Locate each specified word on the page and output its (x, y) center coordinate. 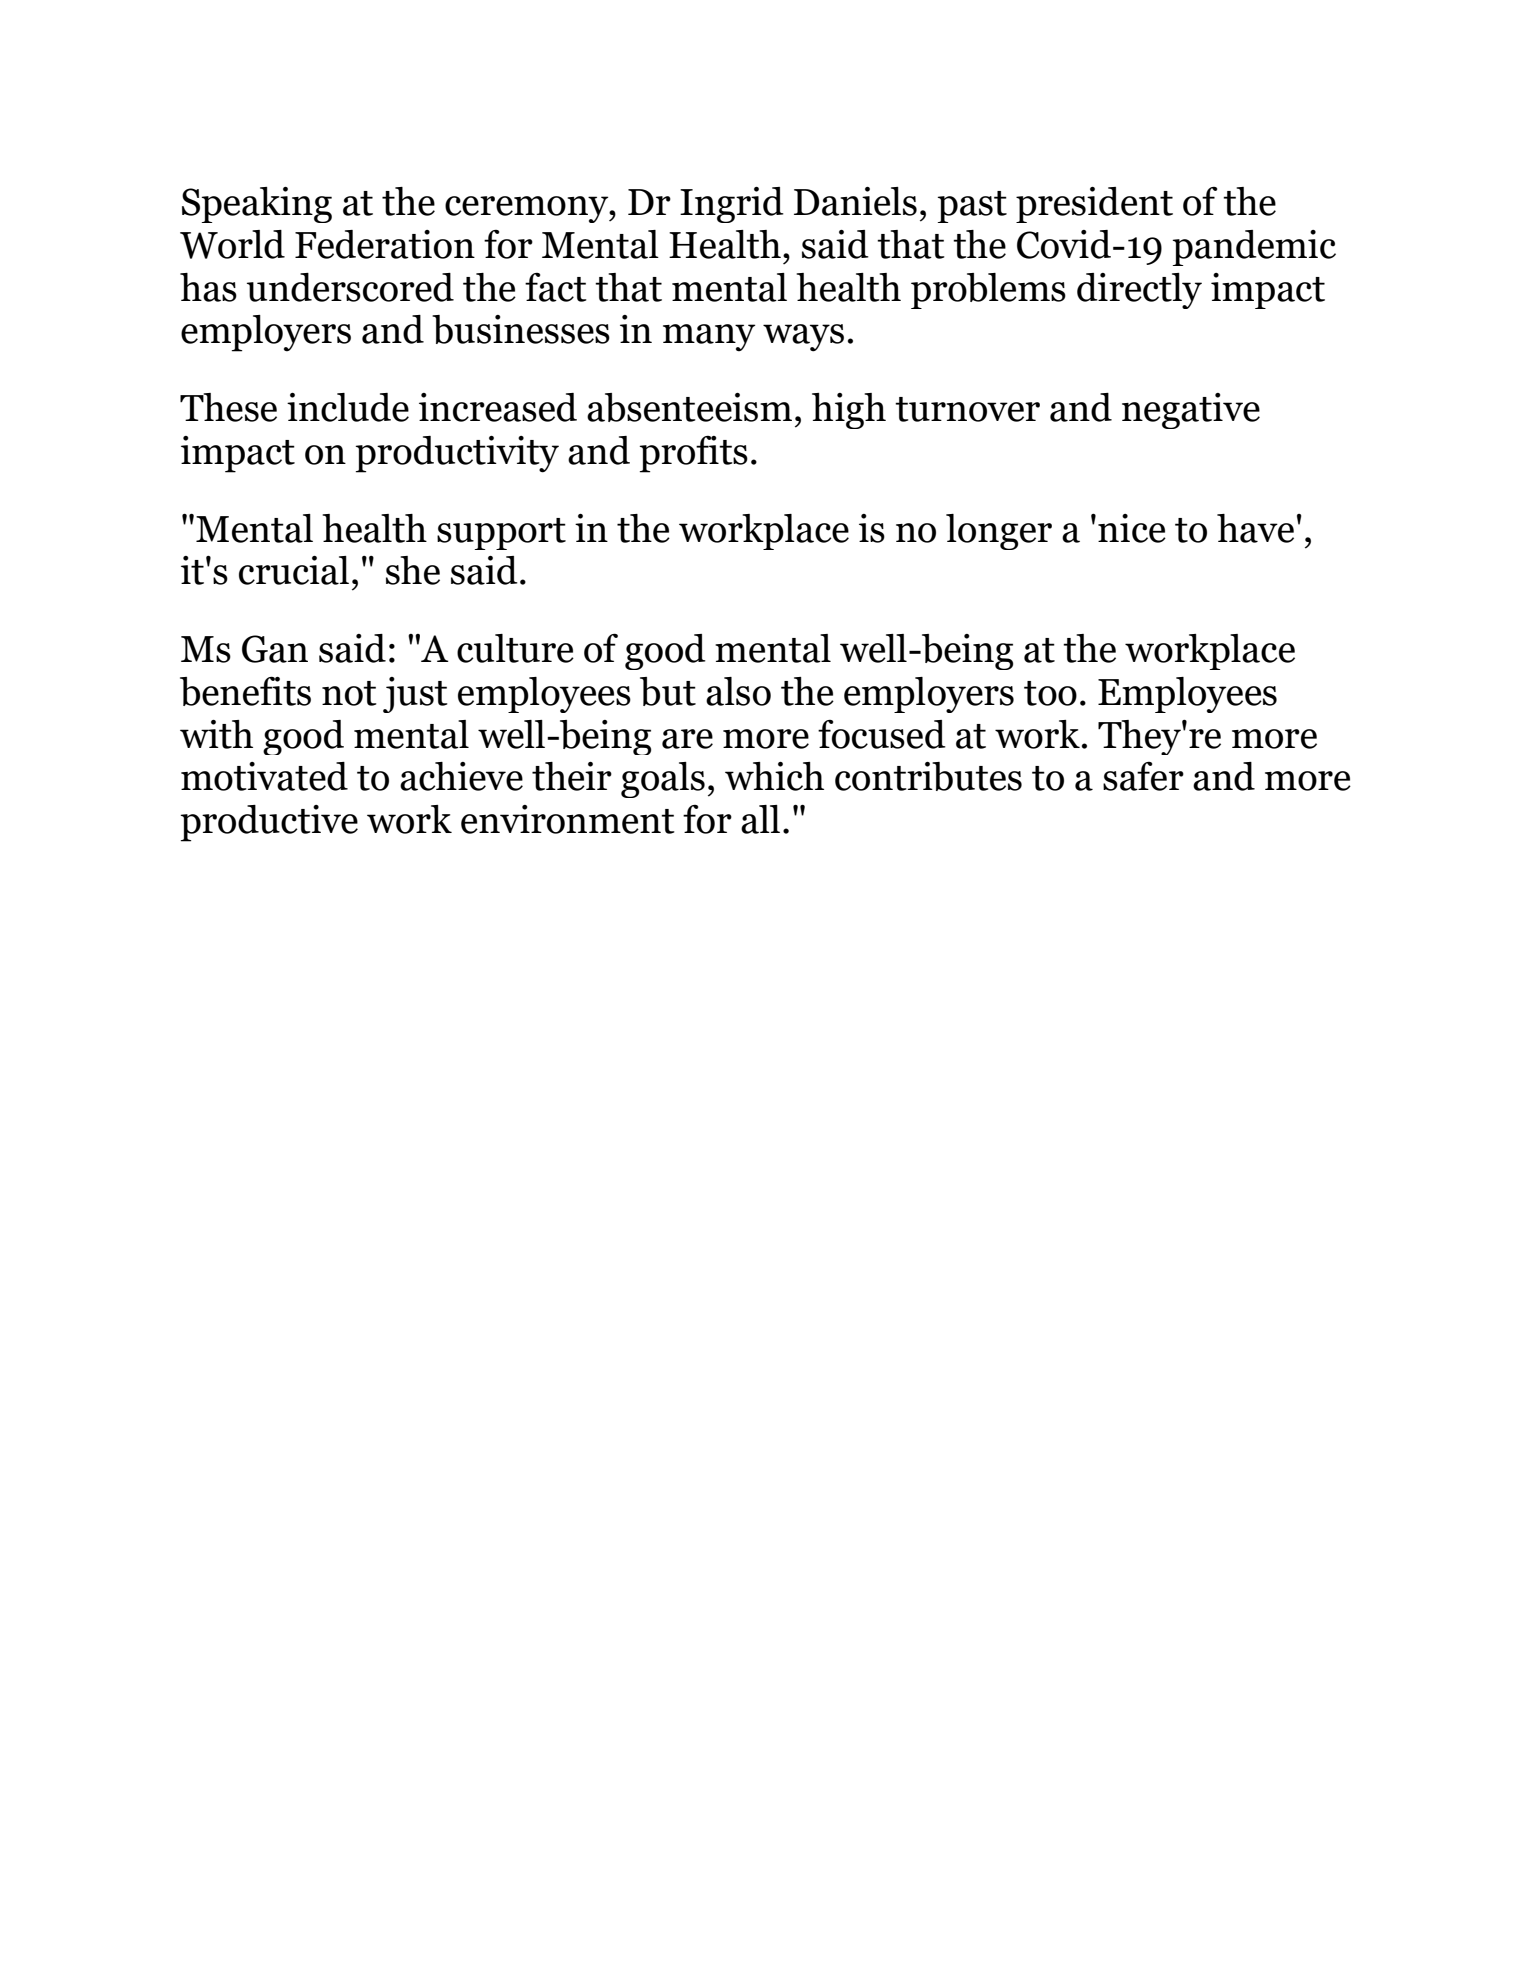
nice (1132, 528)
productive (269, 823)
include (348, 407)
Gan (275, 649)
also (738, 691)
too (1050, 693)
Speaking (257, 205)
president (1094, 205)
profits (694, 454)
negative (1191, 411)
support (501, 534)
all (760, 819)
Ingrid (732, 205)
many (709, 338)
